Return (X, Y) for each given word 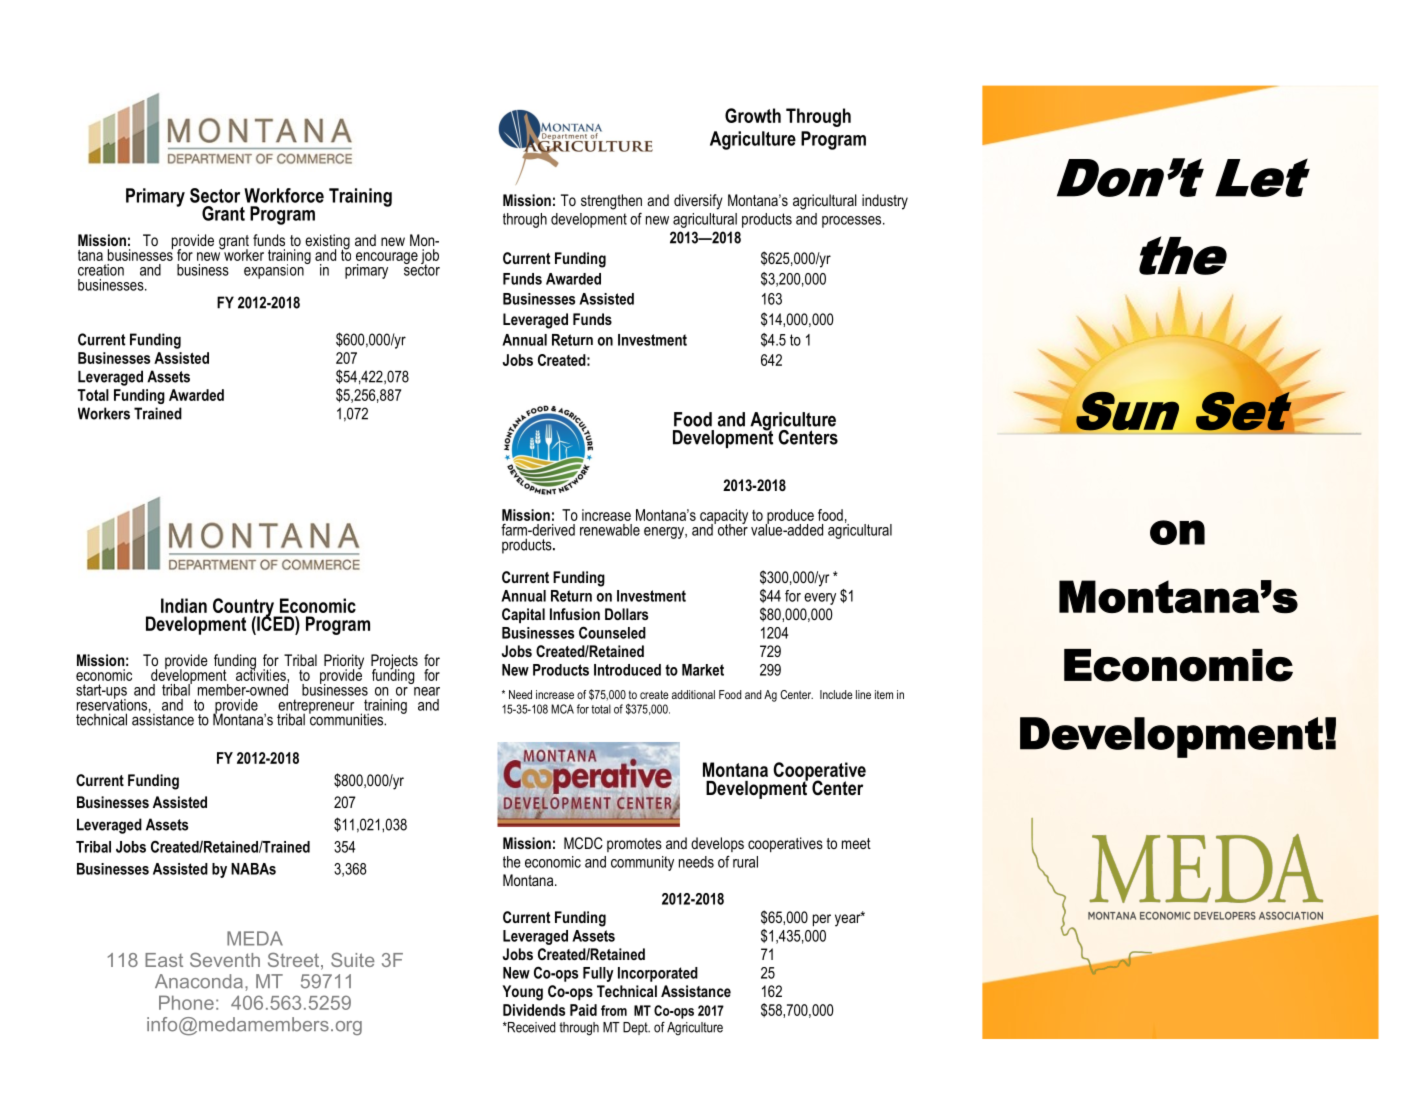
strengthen (611, 202)
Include (836, 694)
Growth (753, 115)
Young (522, 993)
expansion (275, 270)
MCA (562, 709)
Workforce (284, 195)
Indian (184, 605)
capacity (724, 517)
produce (790, 517)
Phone (186, 1002)
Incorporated (658, 974)
